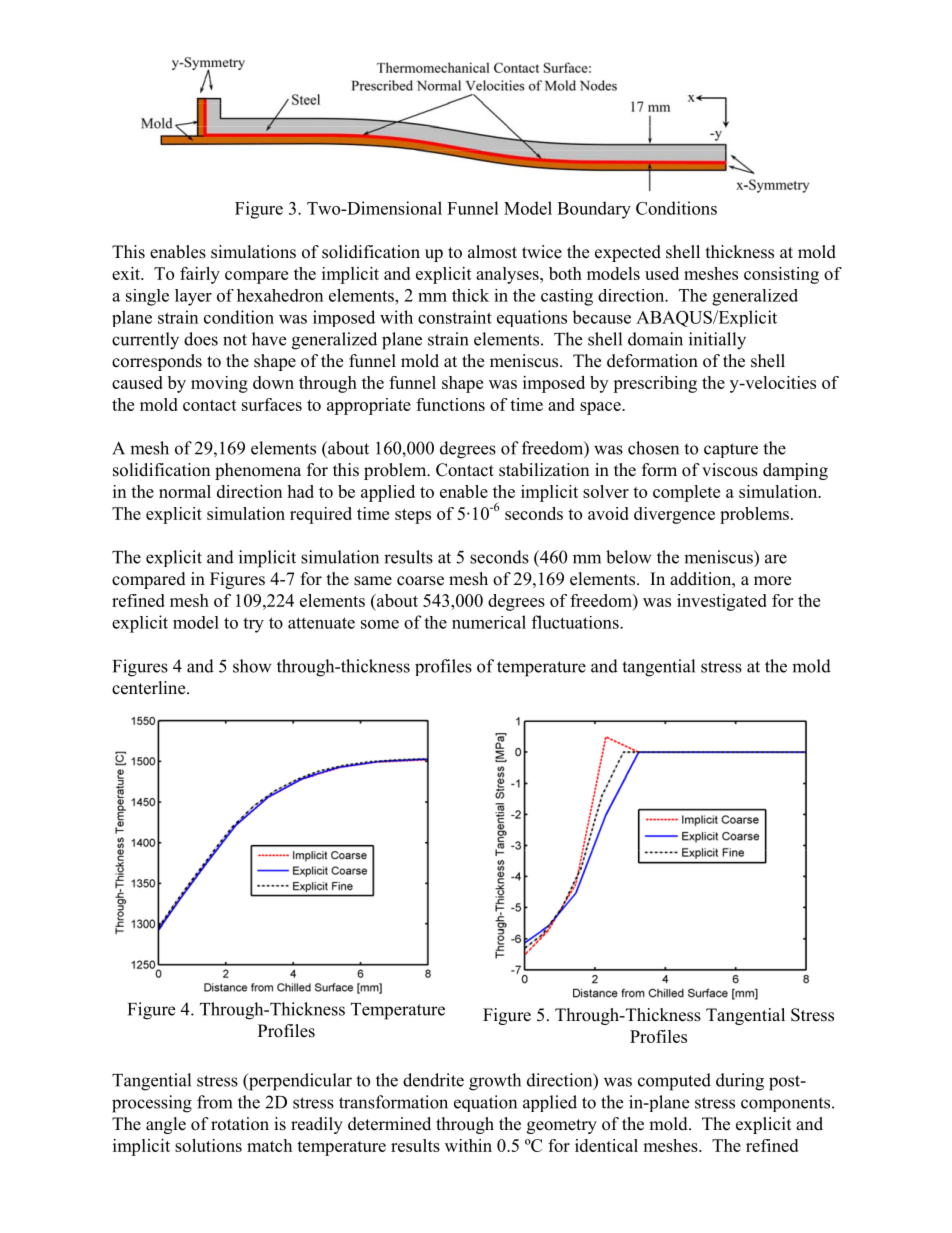  What do you see at coordinates (240, 1124) in the page?
I see `rotation` at bounding box center [240, 1124].
